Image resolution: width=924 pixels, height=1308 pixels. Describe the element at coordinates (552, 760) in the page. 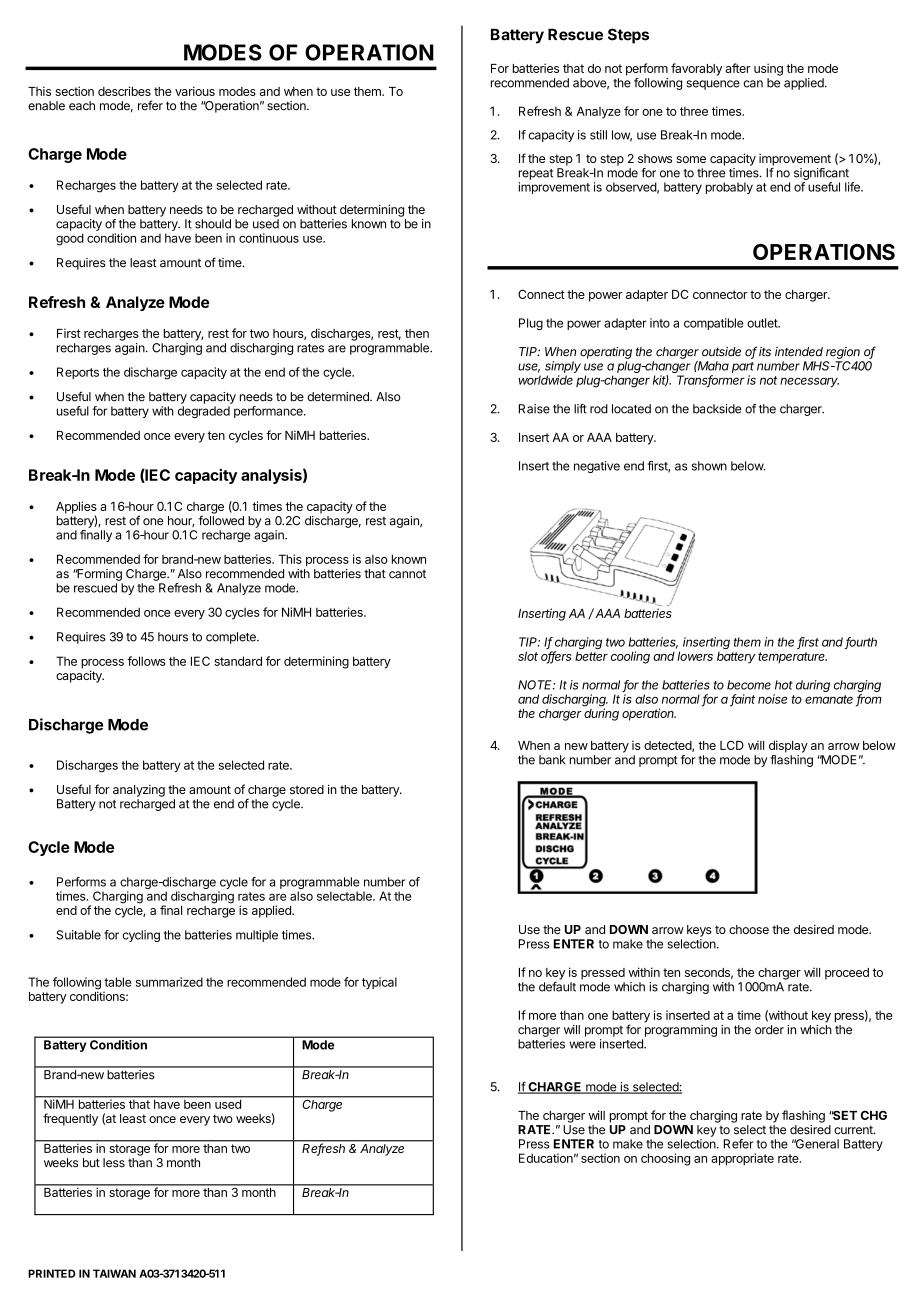

I see `bank` at that location.
